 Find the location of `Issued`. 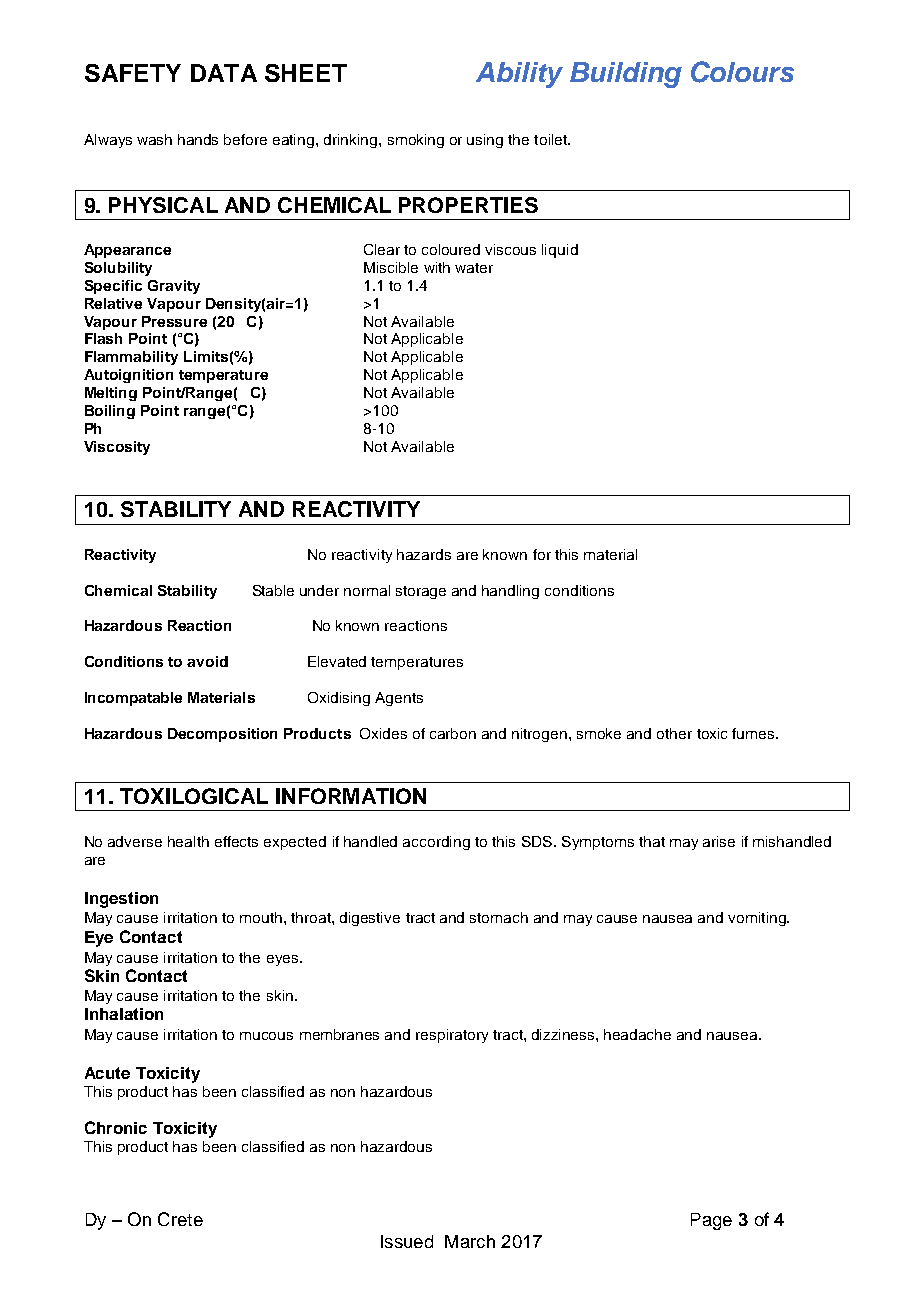

Issued is located at coordinates (407, 1241).
